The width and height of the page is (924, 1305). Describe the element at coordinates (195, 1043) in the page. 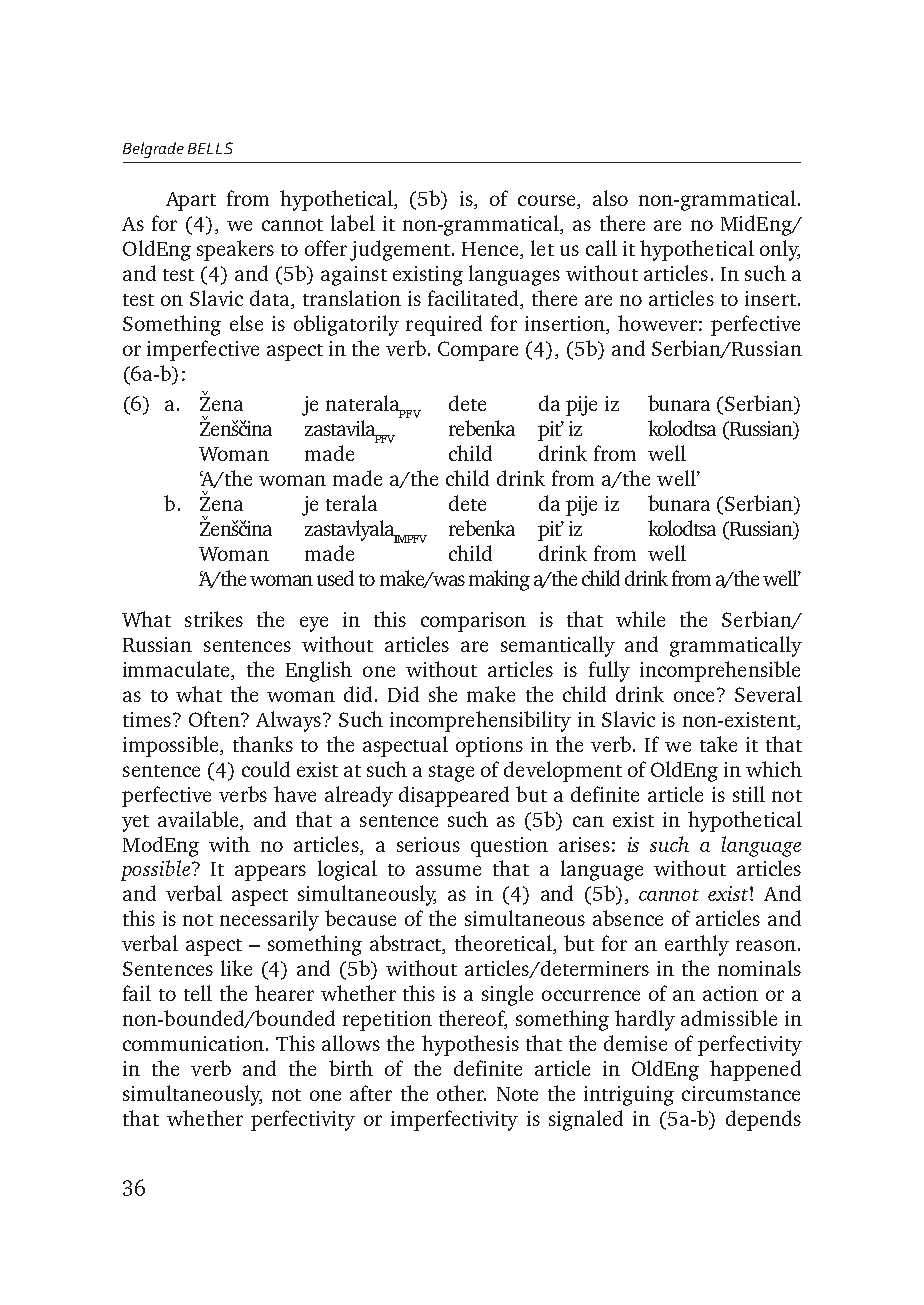

I see `communication` at that location.
